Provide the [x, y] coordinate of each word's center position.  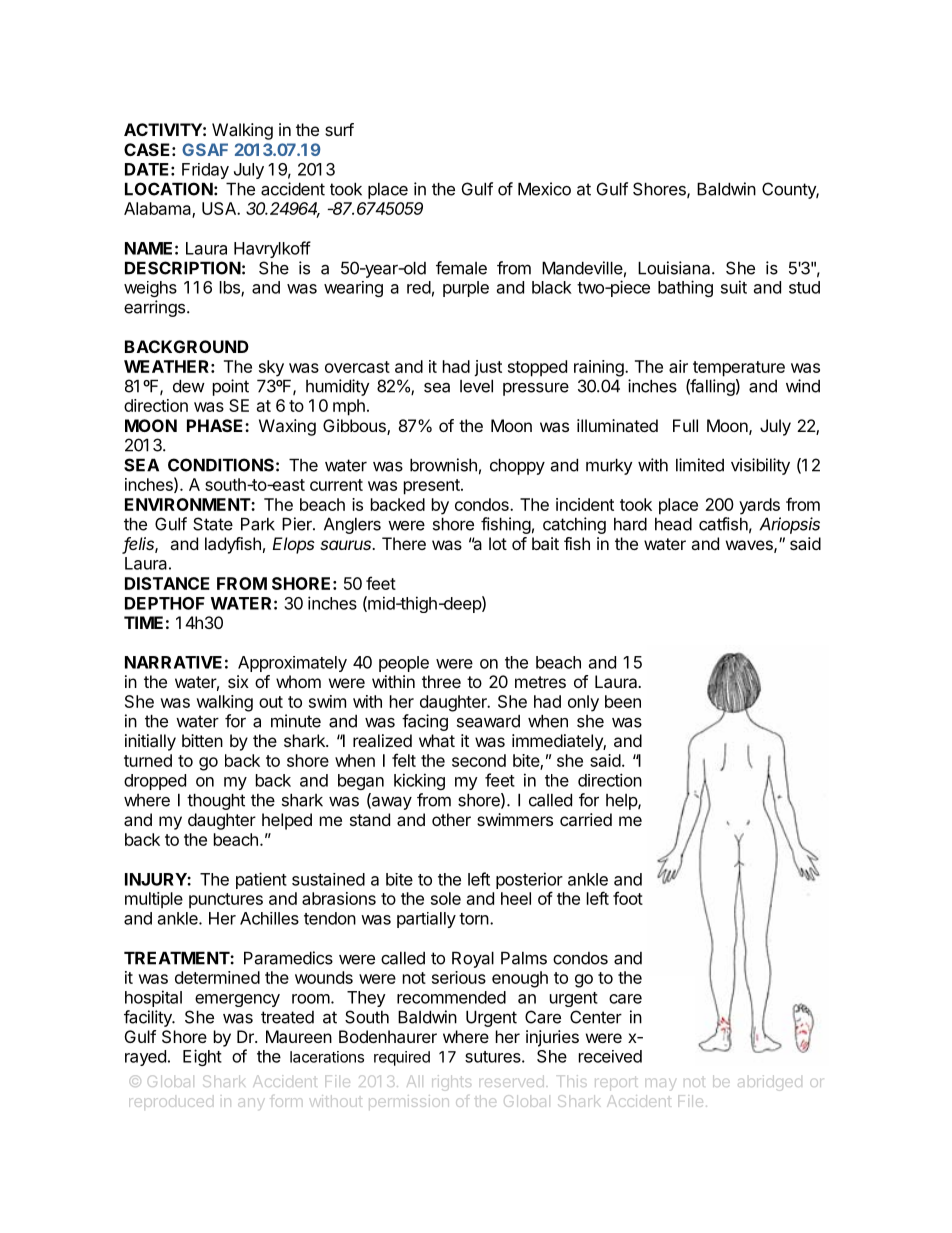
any [251, 1103]
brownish [443, 465]
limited [700, 465]
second [479, 760]
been [623, 701]
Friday [205, 171]
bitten [202, 740]
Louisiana [675, 268]
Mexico [544, 189]
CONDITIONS [221, 465]
